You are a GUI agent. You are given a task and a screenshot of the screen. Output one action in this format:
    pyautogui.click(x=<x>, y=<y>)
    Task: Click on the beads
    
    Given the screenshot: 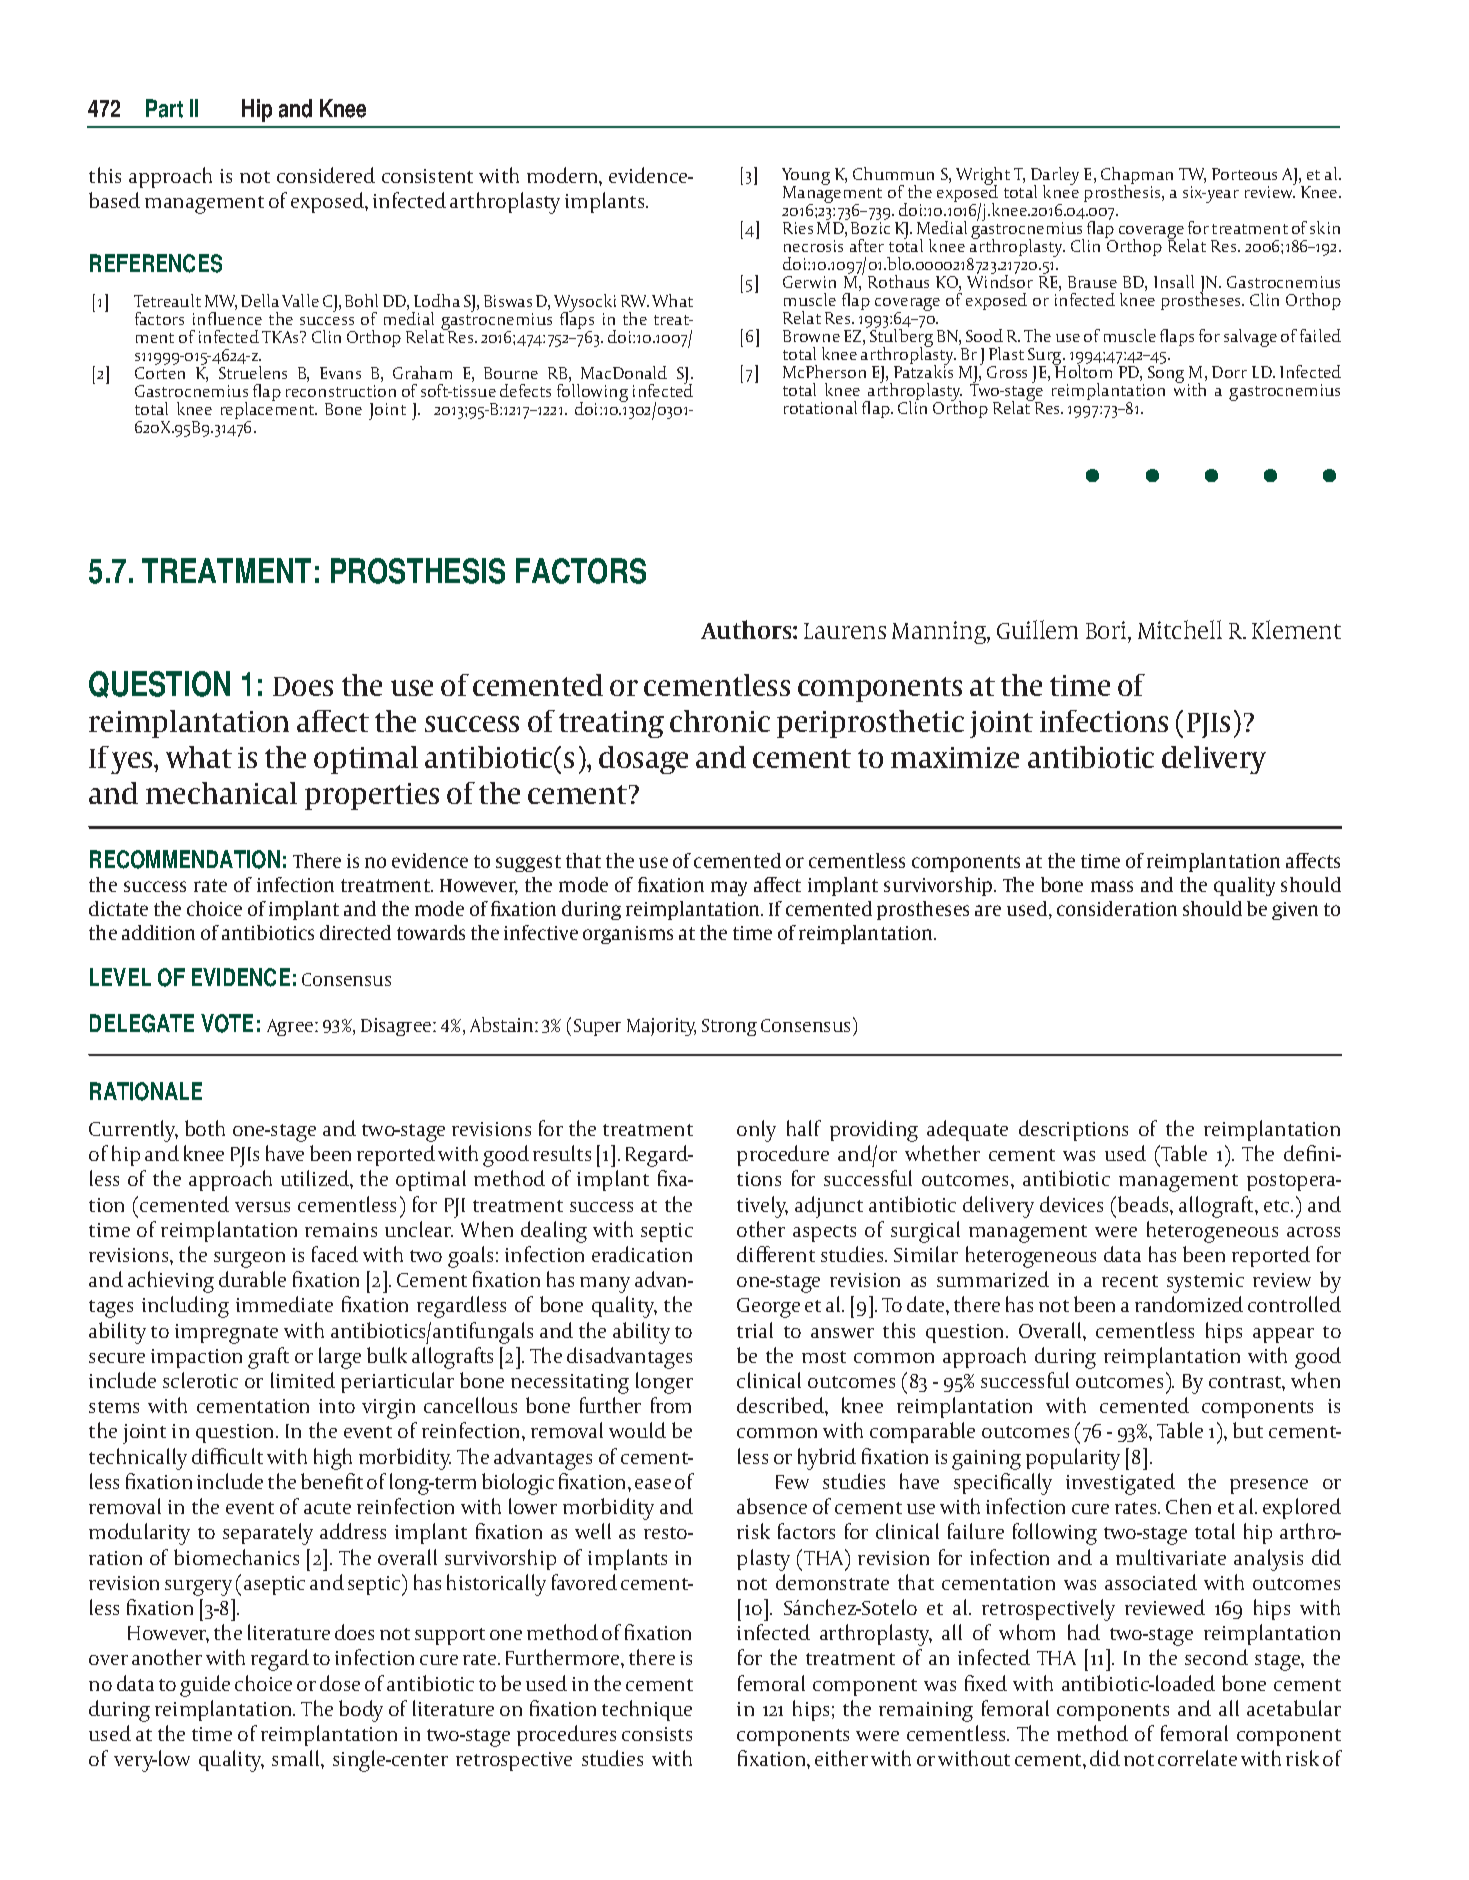 What is the action you would take?
    pyautogui.click(x=1144, y=1204)
